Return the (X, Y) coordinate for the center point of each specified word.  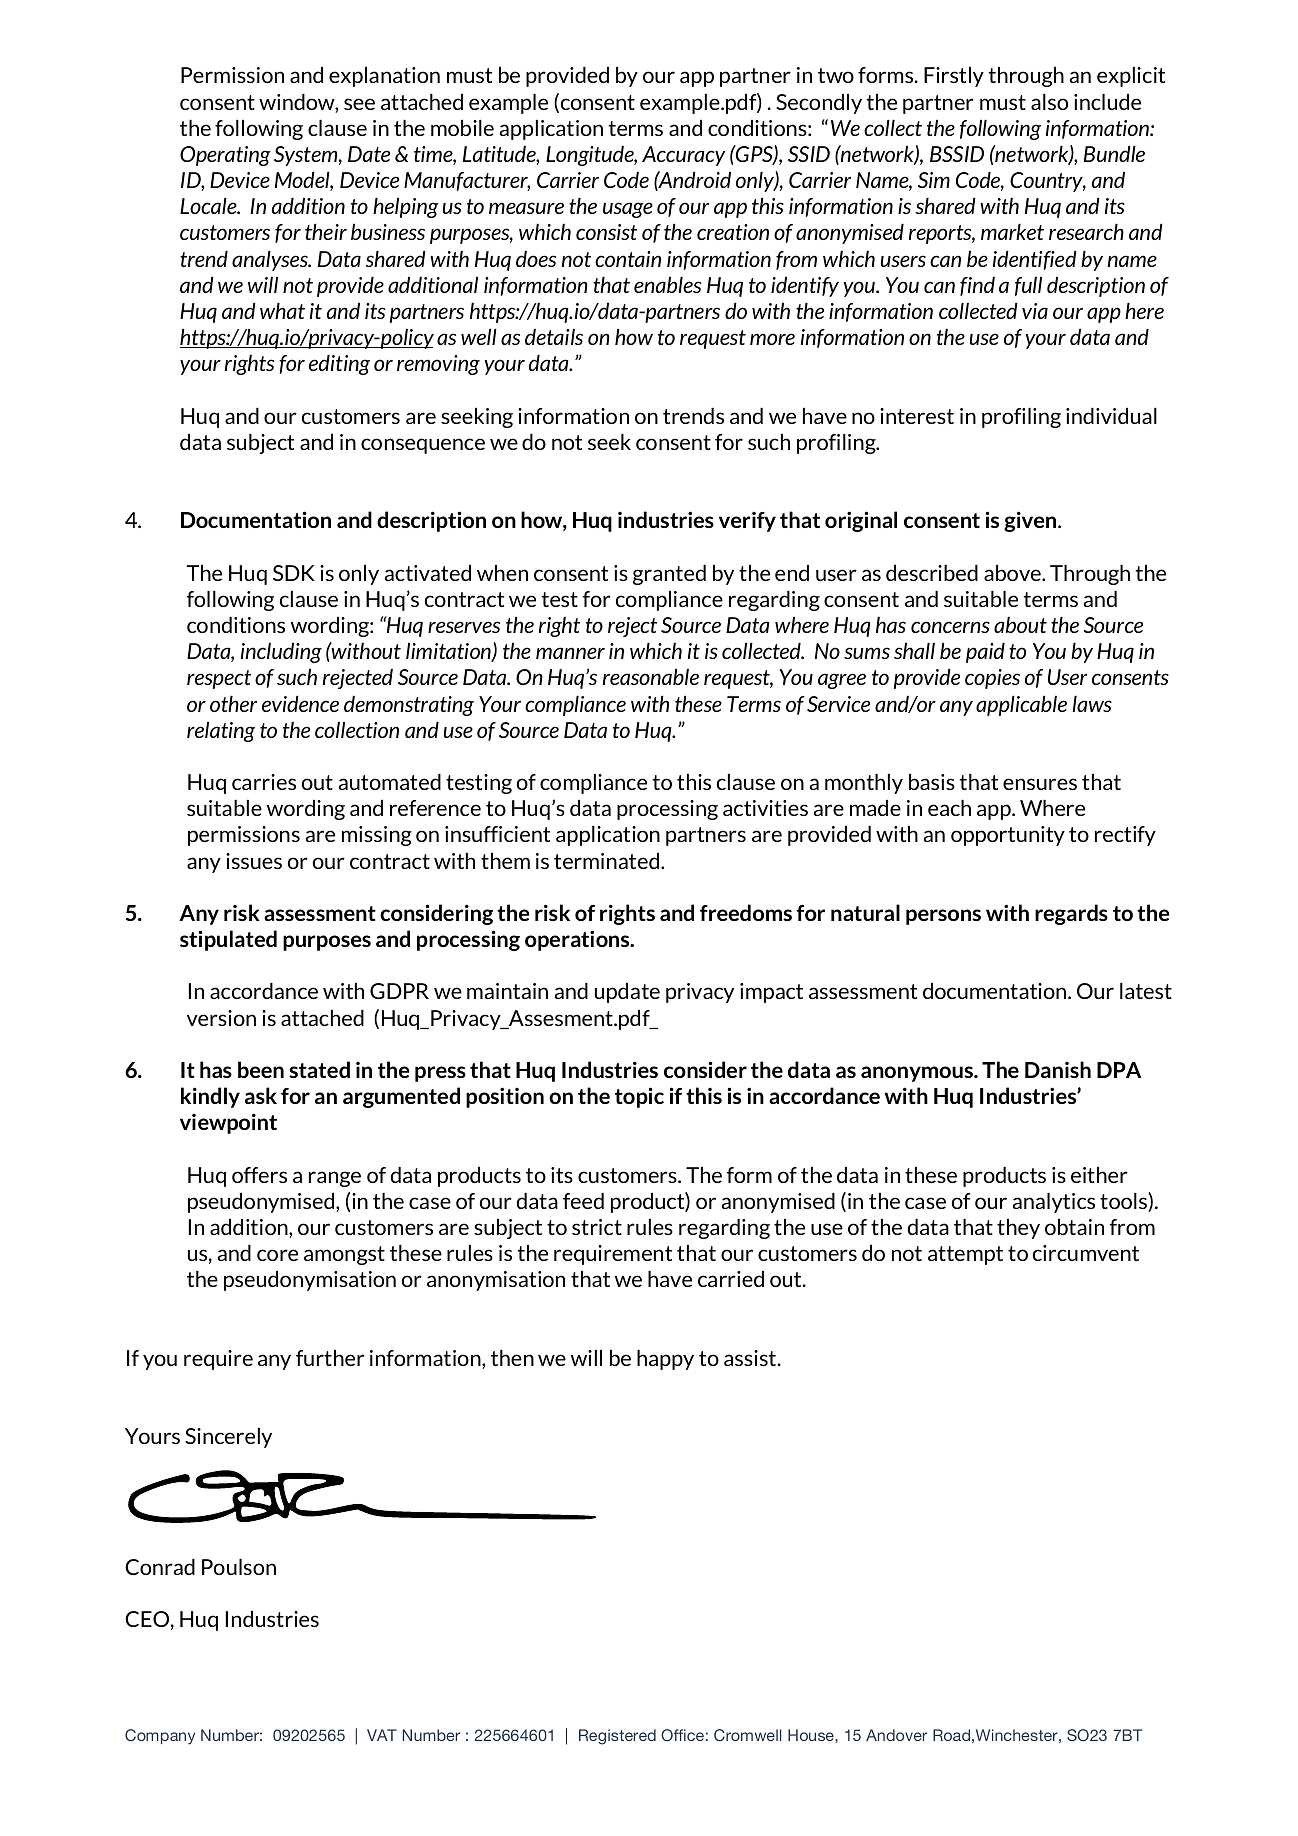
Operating (225, 156)
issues (254, 861)
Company (160, 1737)
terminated (608, 861)
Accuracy (683, 156)
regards (1071, 914)
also (1049, 102)
